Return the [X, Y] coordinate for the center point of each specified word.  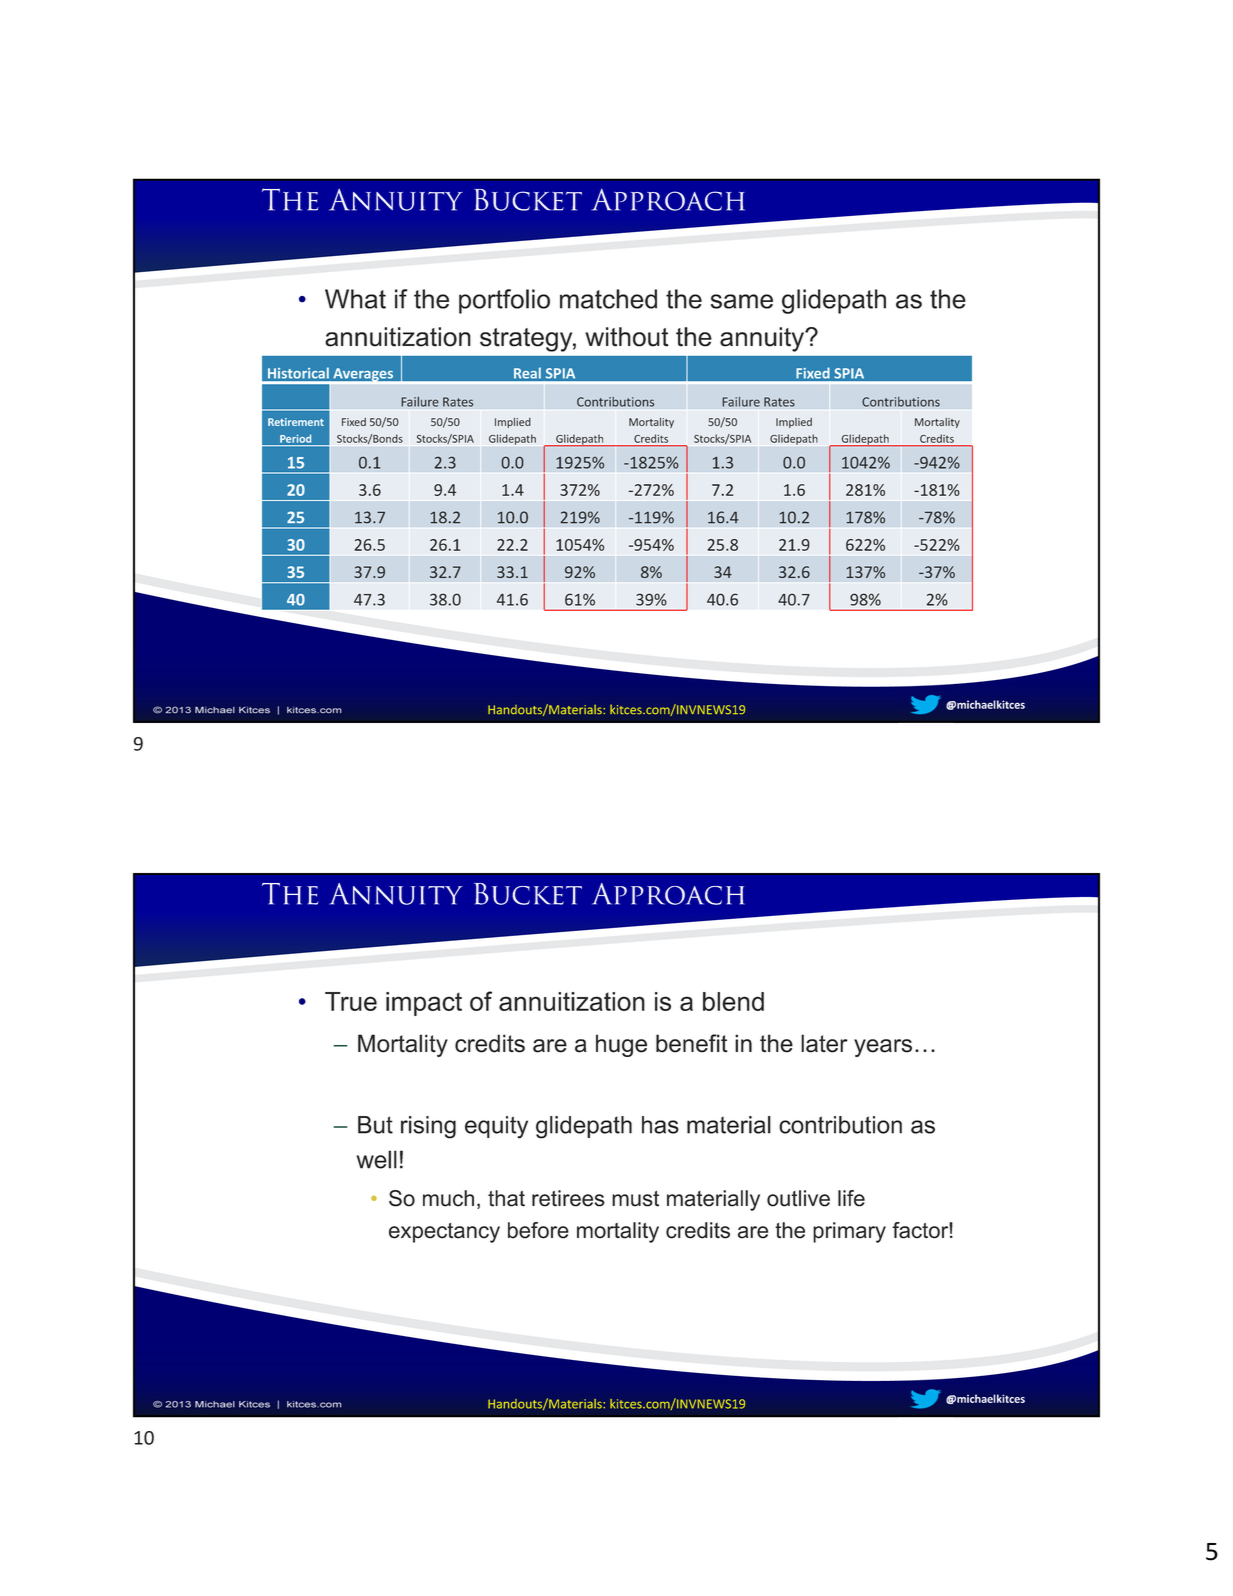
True [351, 1001]
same [742, 301]
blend [733, 1001]
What [355, 299]
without [627, 337]
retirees [568, 1198]
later [824, 1043]
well [377, 1159]
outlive [798, 1198]
